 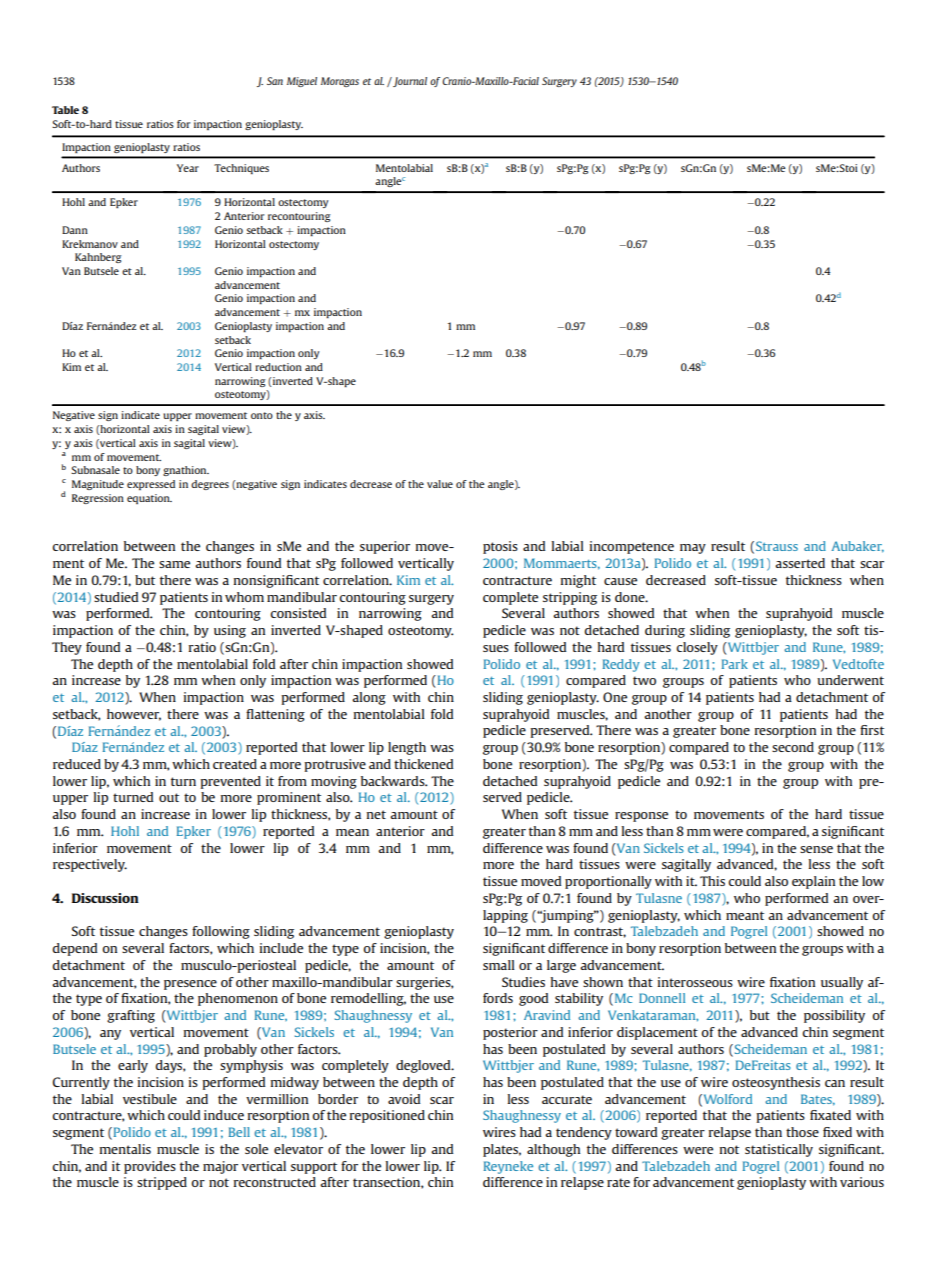 What do you see at coordinates (116, 597) in the page?
I see `studied` at bounding box center [116, 597].
